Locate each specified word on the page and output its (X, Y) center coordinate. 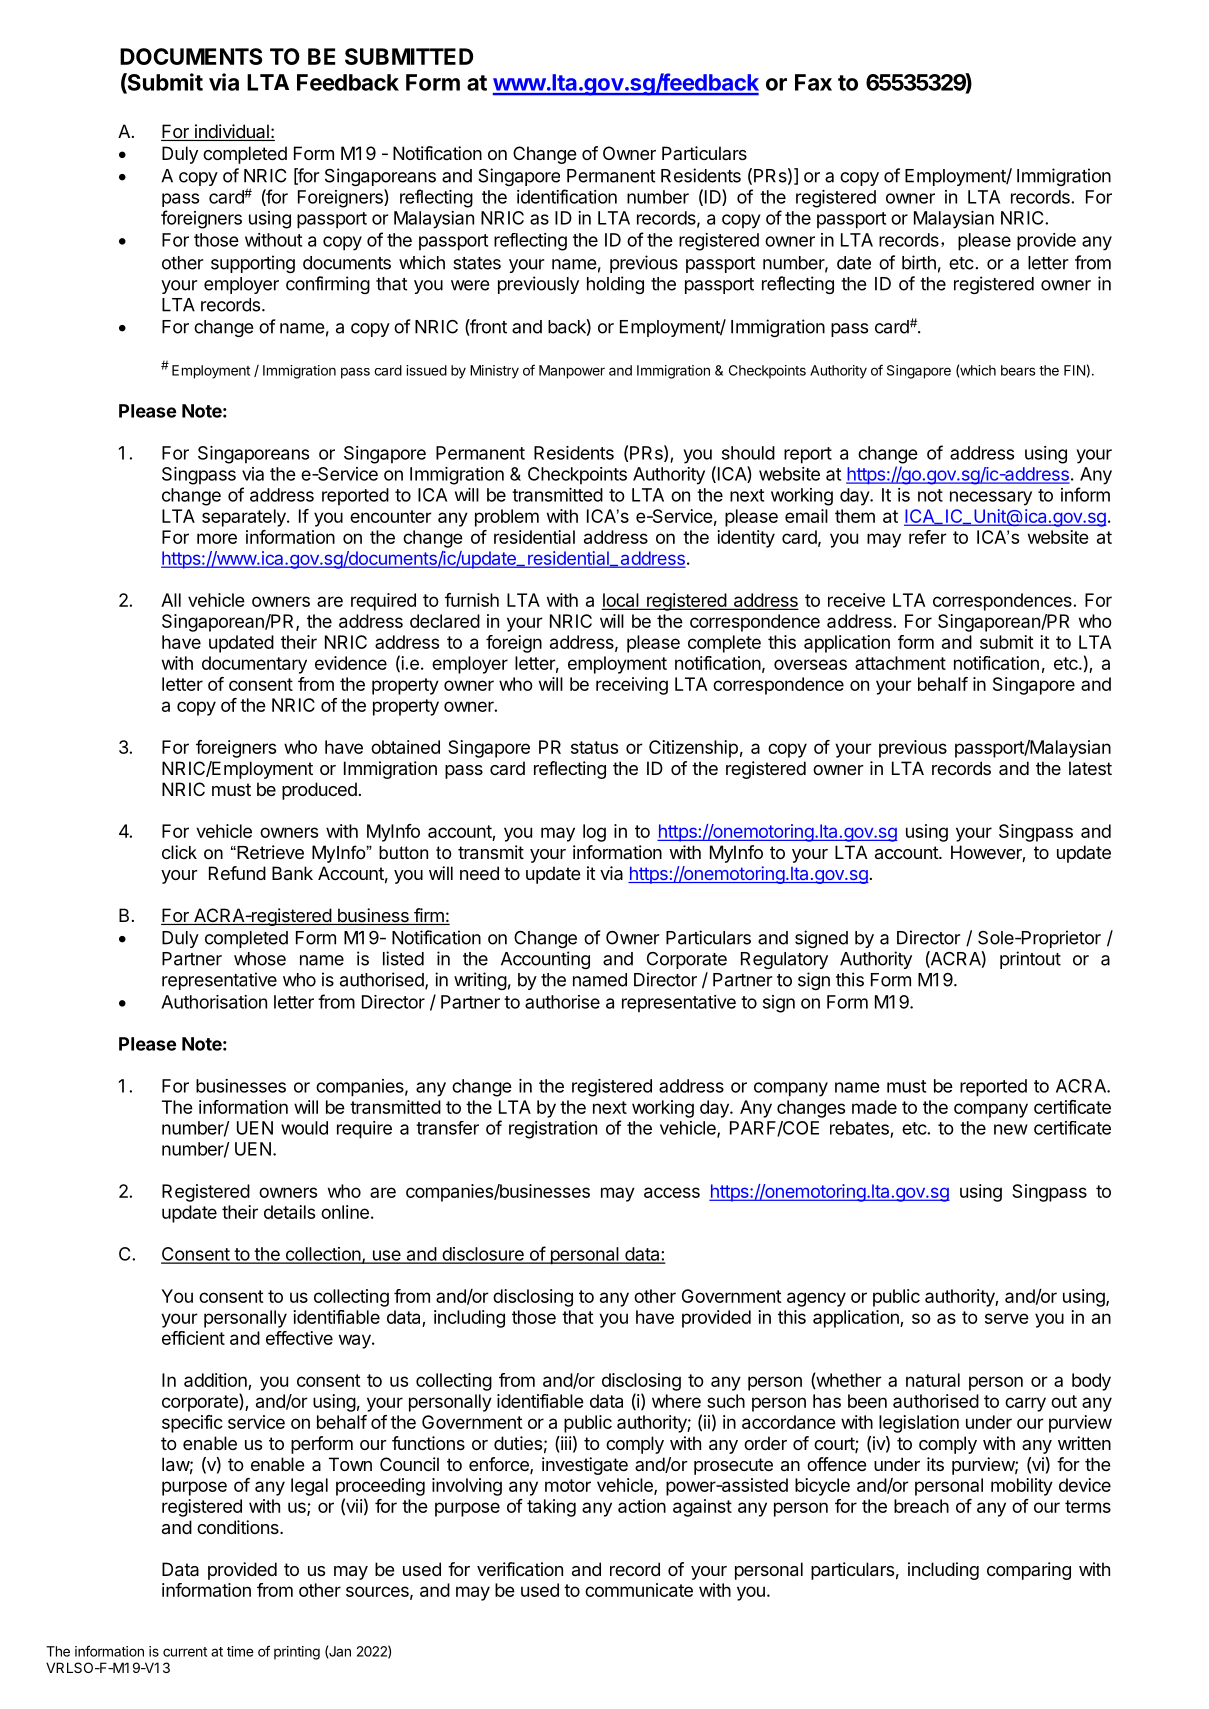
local (621, 601)
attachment (900, 663)
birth (919, 262)
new (1011, 1129)
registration (553, 1130)
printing (297, 1653)
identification (567, 196)
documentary (254, 665)
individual (231, 132)
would (304, 1128)
